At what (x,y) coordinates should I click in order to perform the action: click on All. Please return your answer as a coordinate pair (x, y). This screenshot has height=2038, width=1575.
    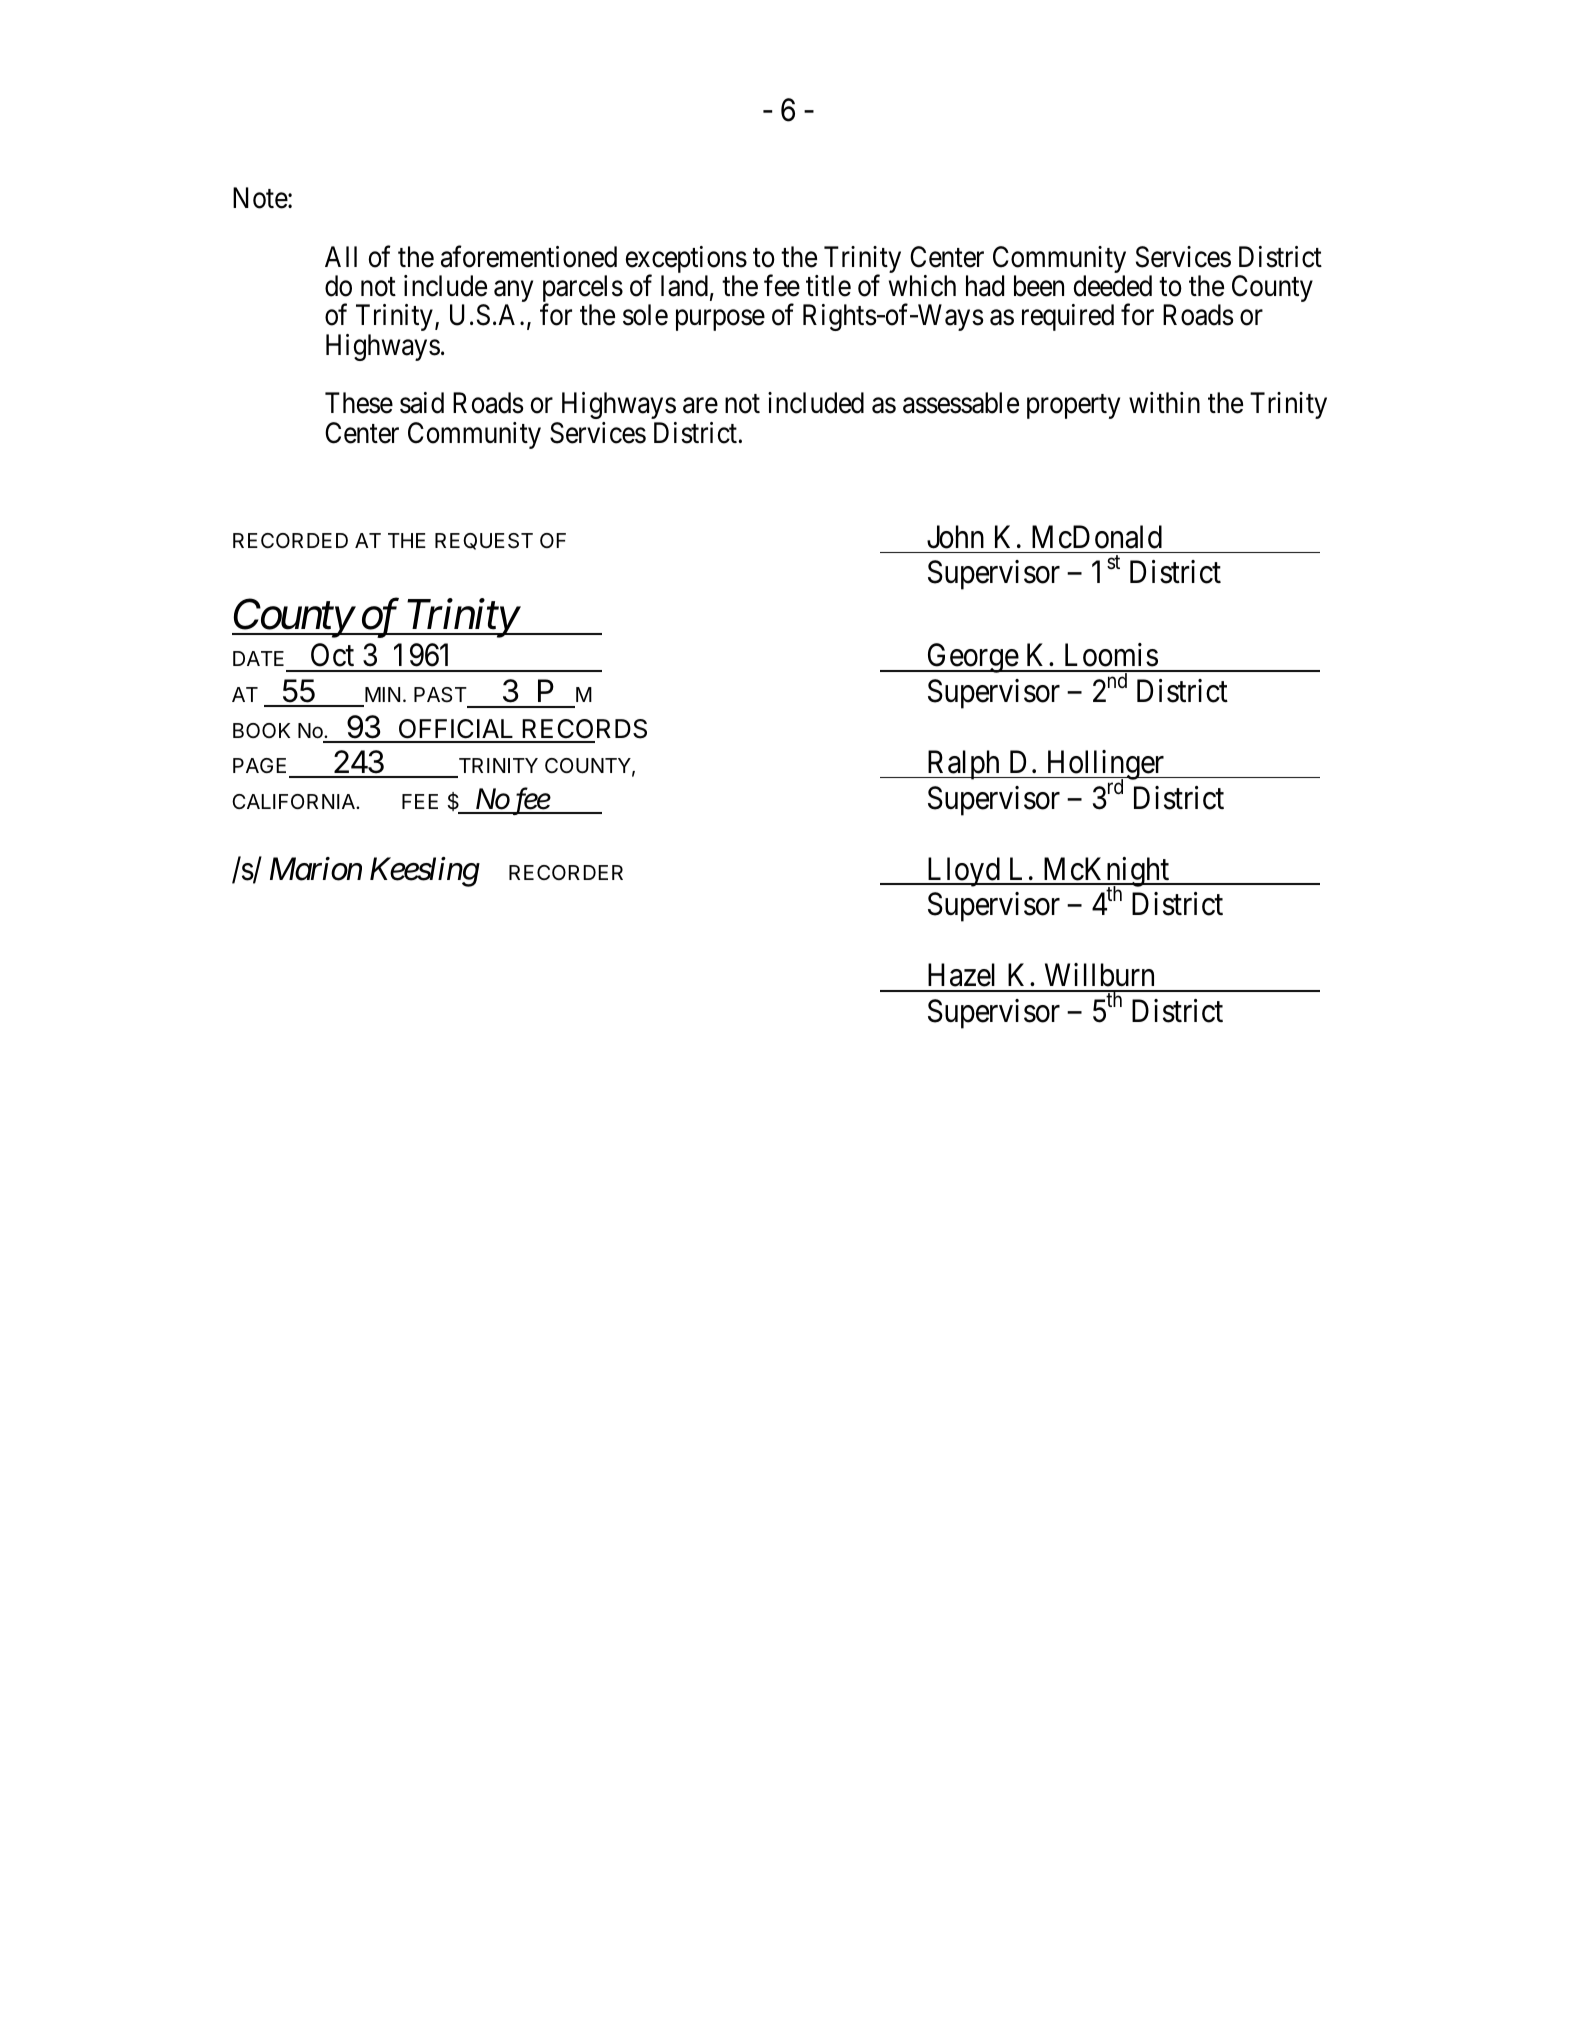
    Looking at the image, I should click on (341, 256).
